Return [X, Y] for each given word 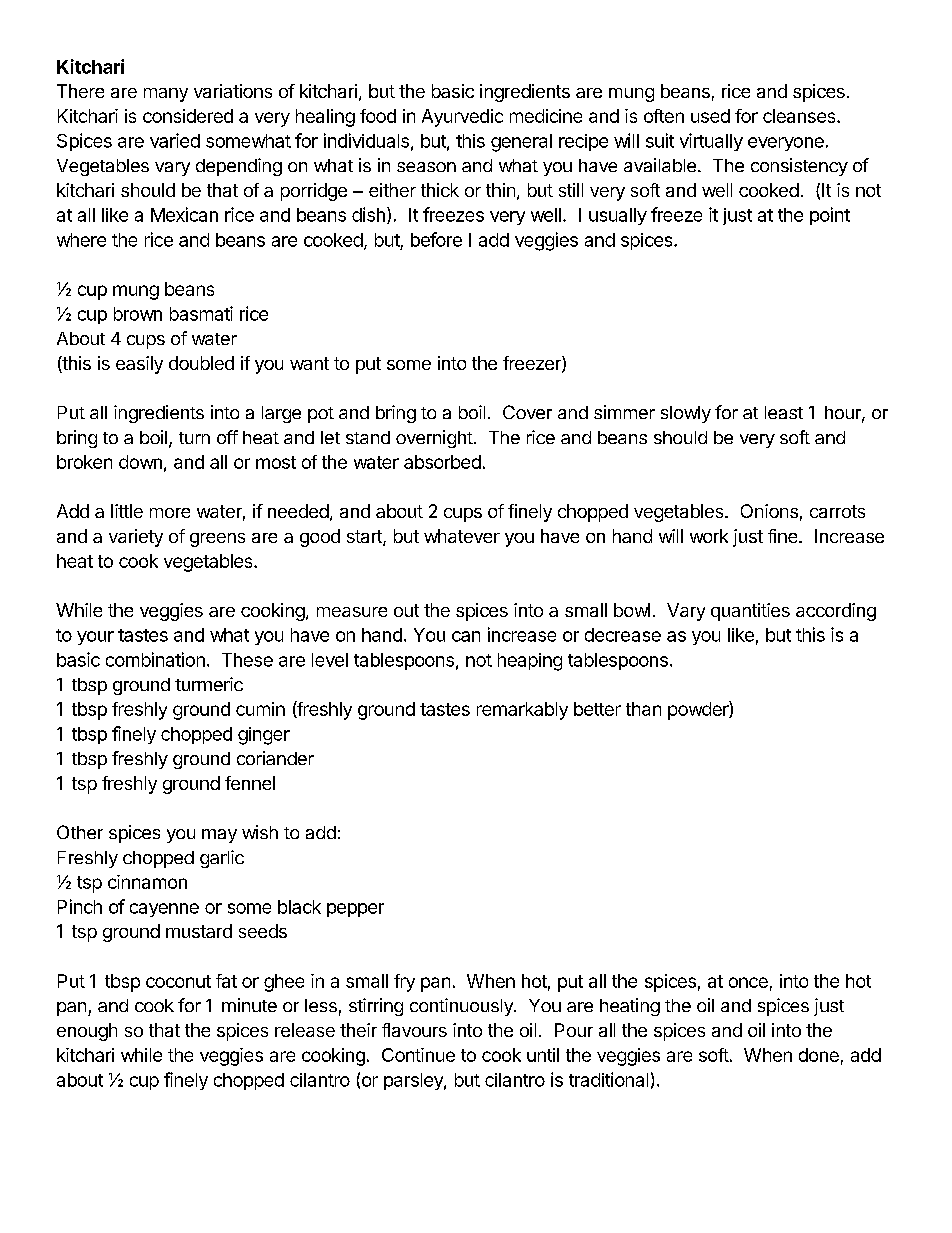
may [219, 836]
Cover [527, 412]
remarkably [522, 711]
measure [352, 612]
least [784, 412]
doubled [201, 363]
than [643, 709]
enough [87, 1032]
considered [188, 116]
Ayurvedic [462, 118]
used [710, 116]
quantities [750, 612]
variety [136, 538]
